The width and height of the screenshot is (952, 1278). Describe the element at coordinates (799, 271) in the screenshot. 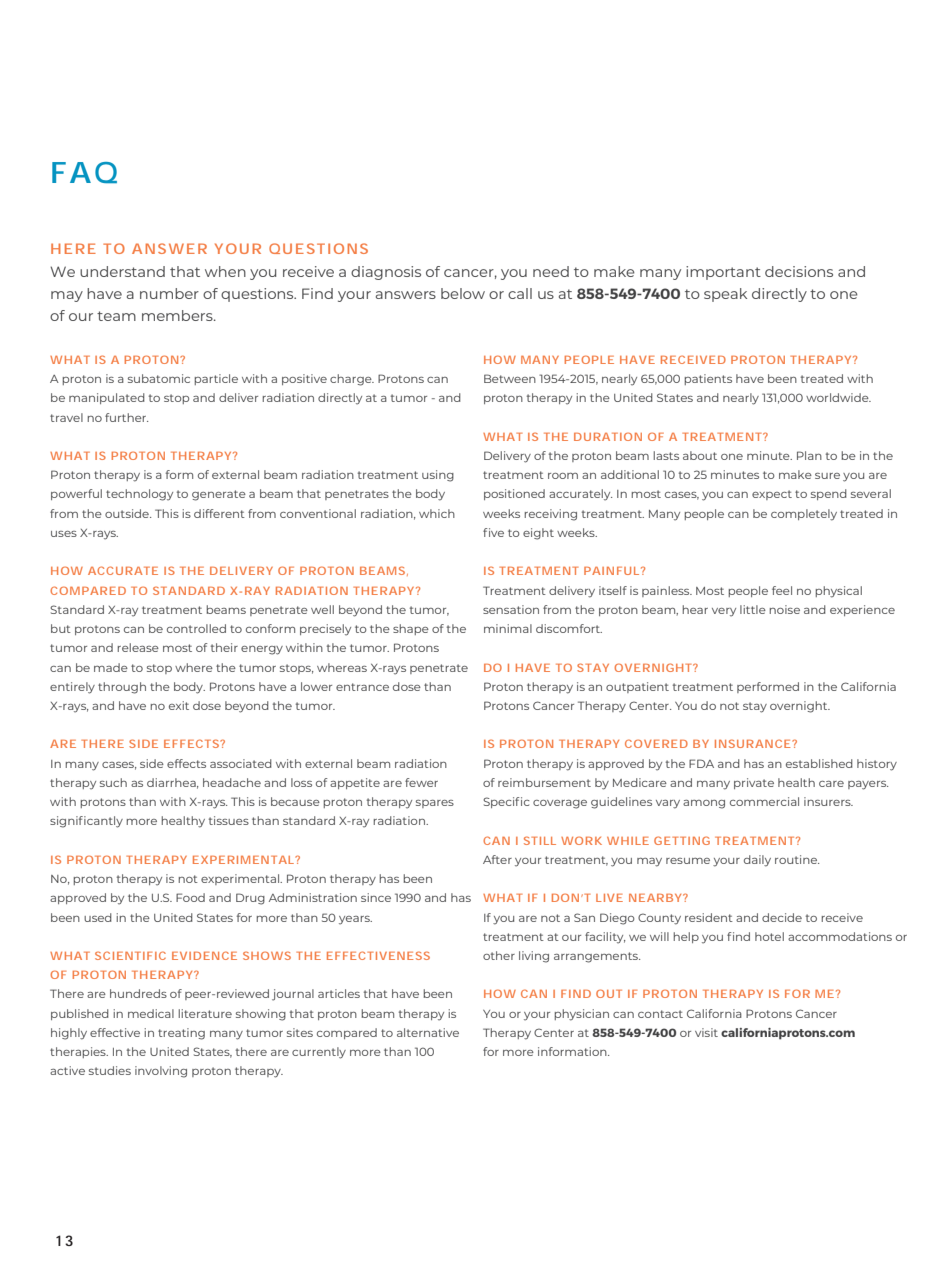

I see `decisions` at that location.
